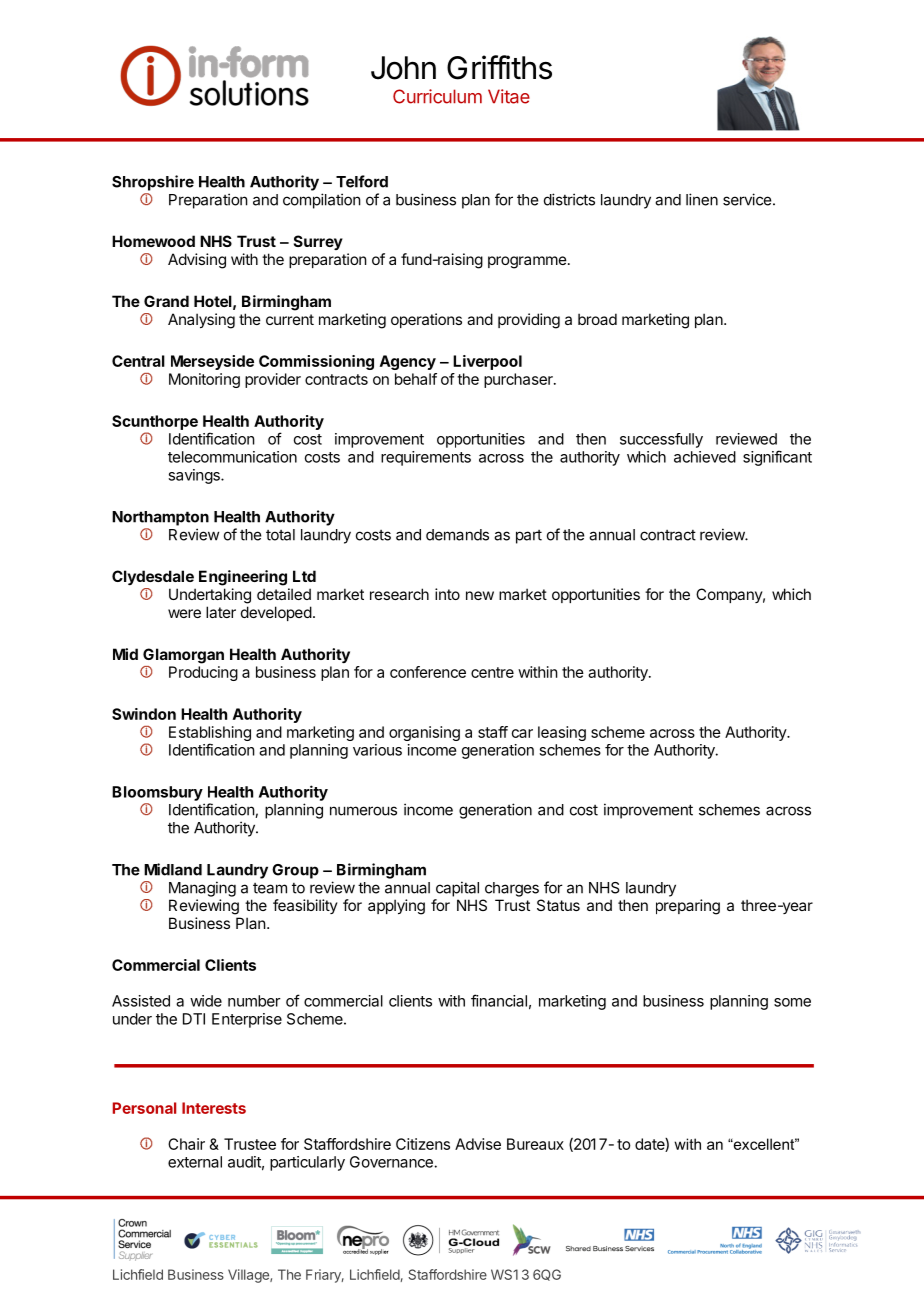 Image resolution: width=924 pixels, height=1309 pixels. What do you see at coordinates (487, 362) in the screenshot?
I see `Liverpool` at bounding box center [487, 362].
